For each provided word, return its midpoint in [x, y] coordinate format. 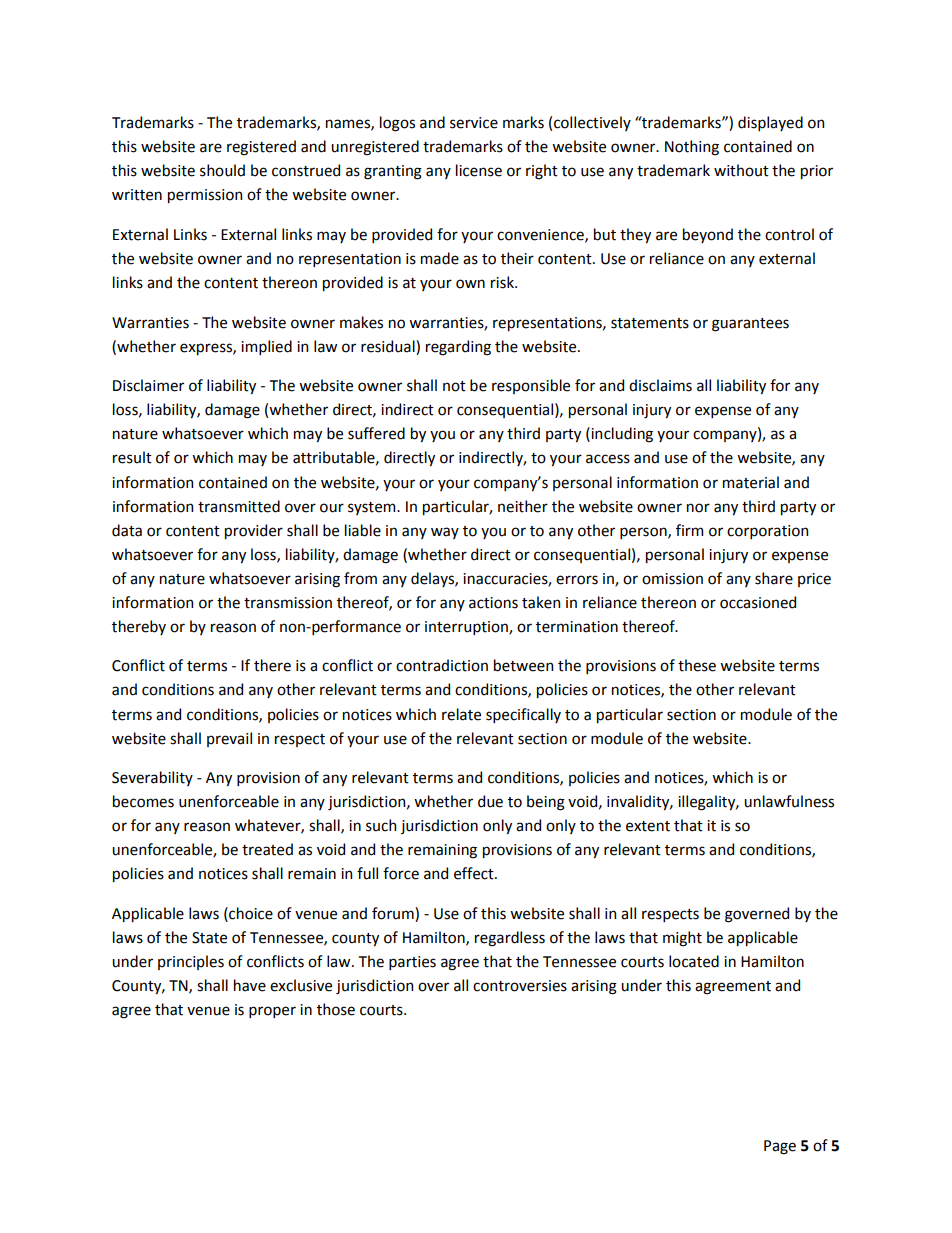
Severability [152, 778]
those [336, 1009]
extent [648, 826]
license [479, 170]
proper [272, 1012]
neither [523, 506]
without [741, 170]
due [490, 801]
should [222, 170]
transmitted [239, 506]
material [751, 482]
